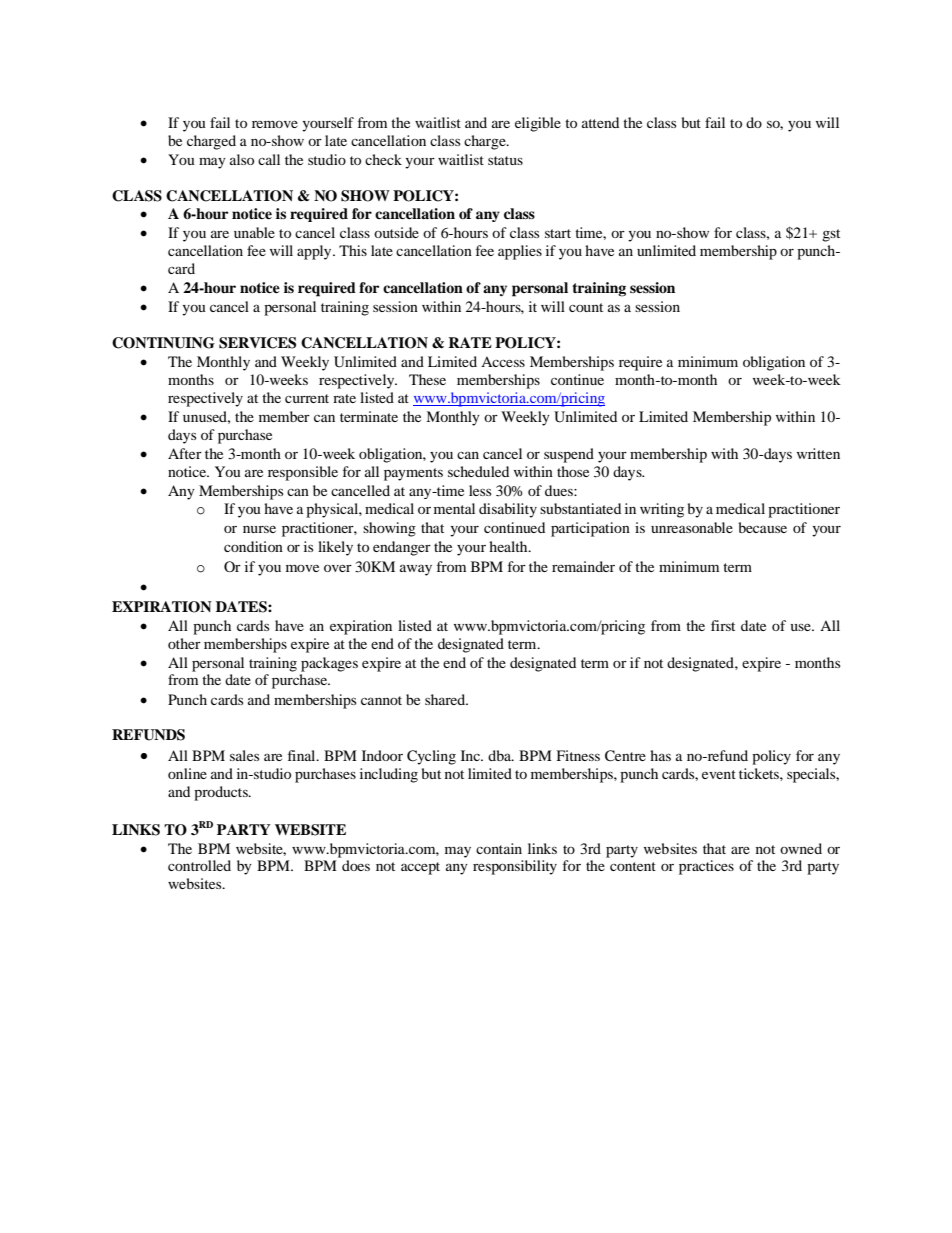 This page has width=952, height=1233. Describe the element at coordinates (242, 159) in the page. I see `also` at that location.
